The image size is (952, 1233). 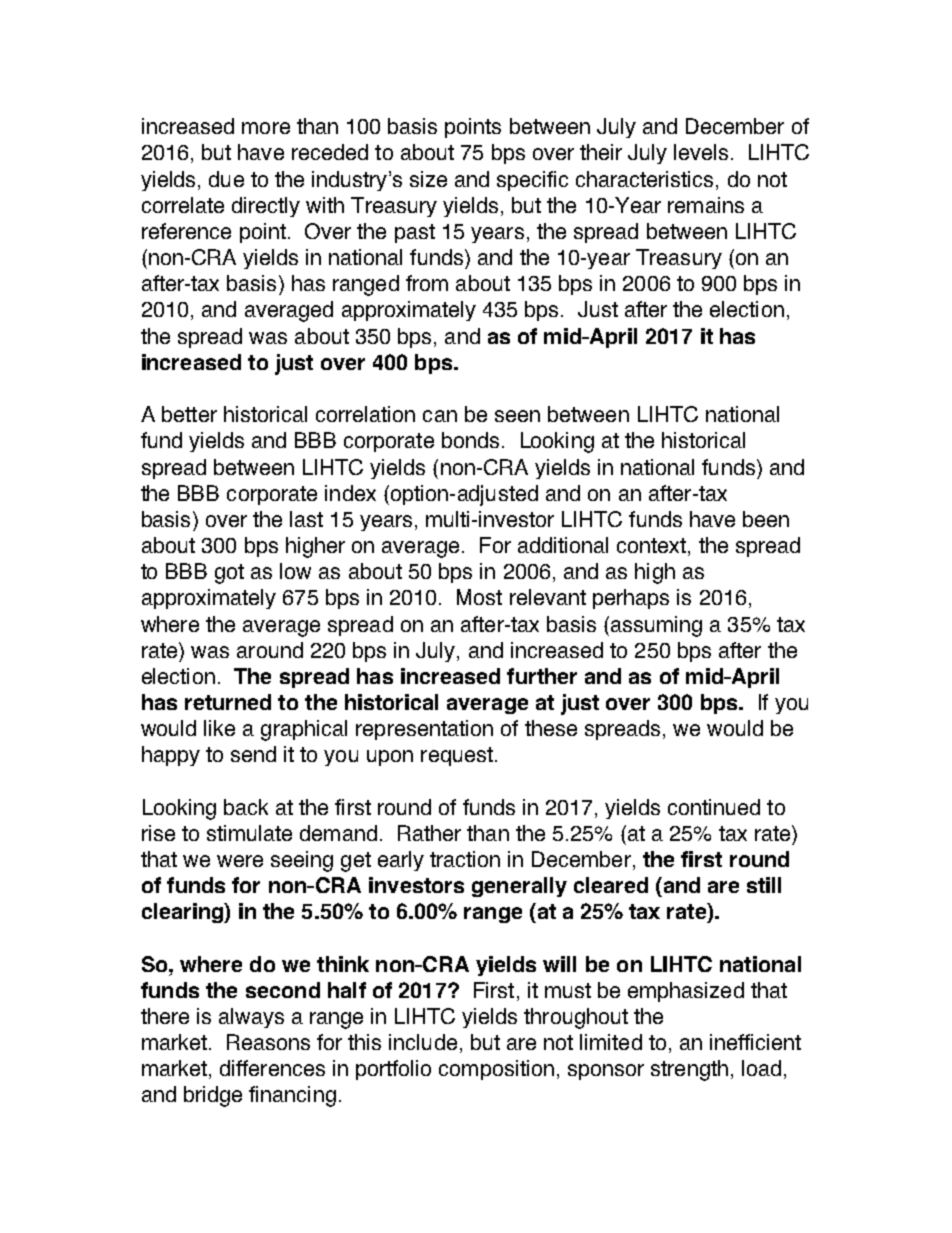 What do you see at coordinates (656, 626) in the screenshot?
I see `assuming` at bounding box center [656, 626].
